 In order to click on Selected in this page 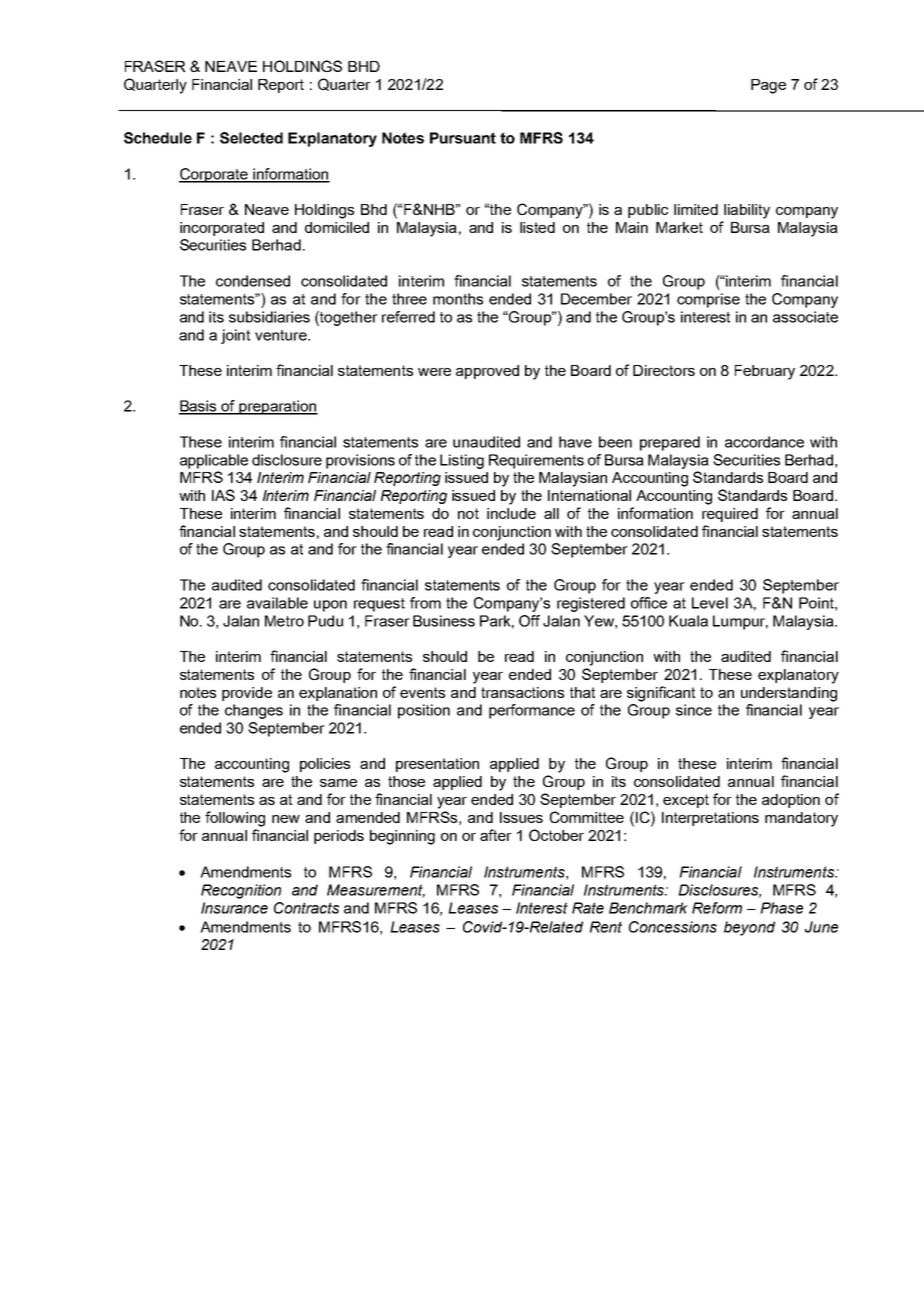, I will do `click(251, 138)`.
